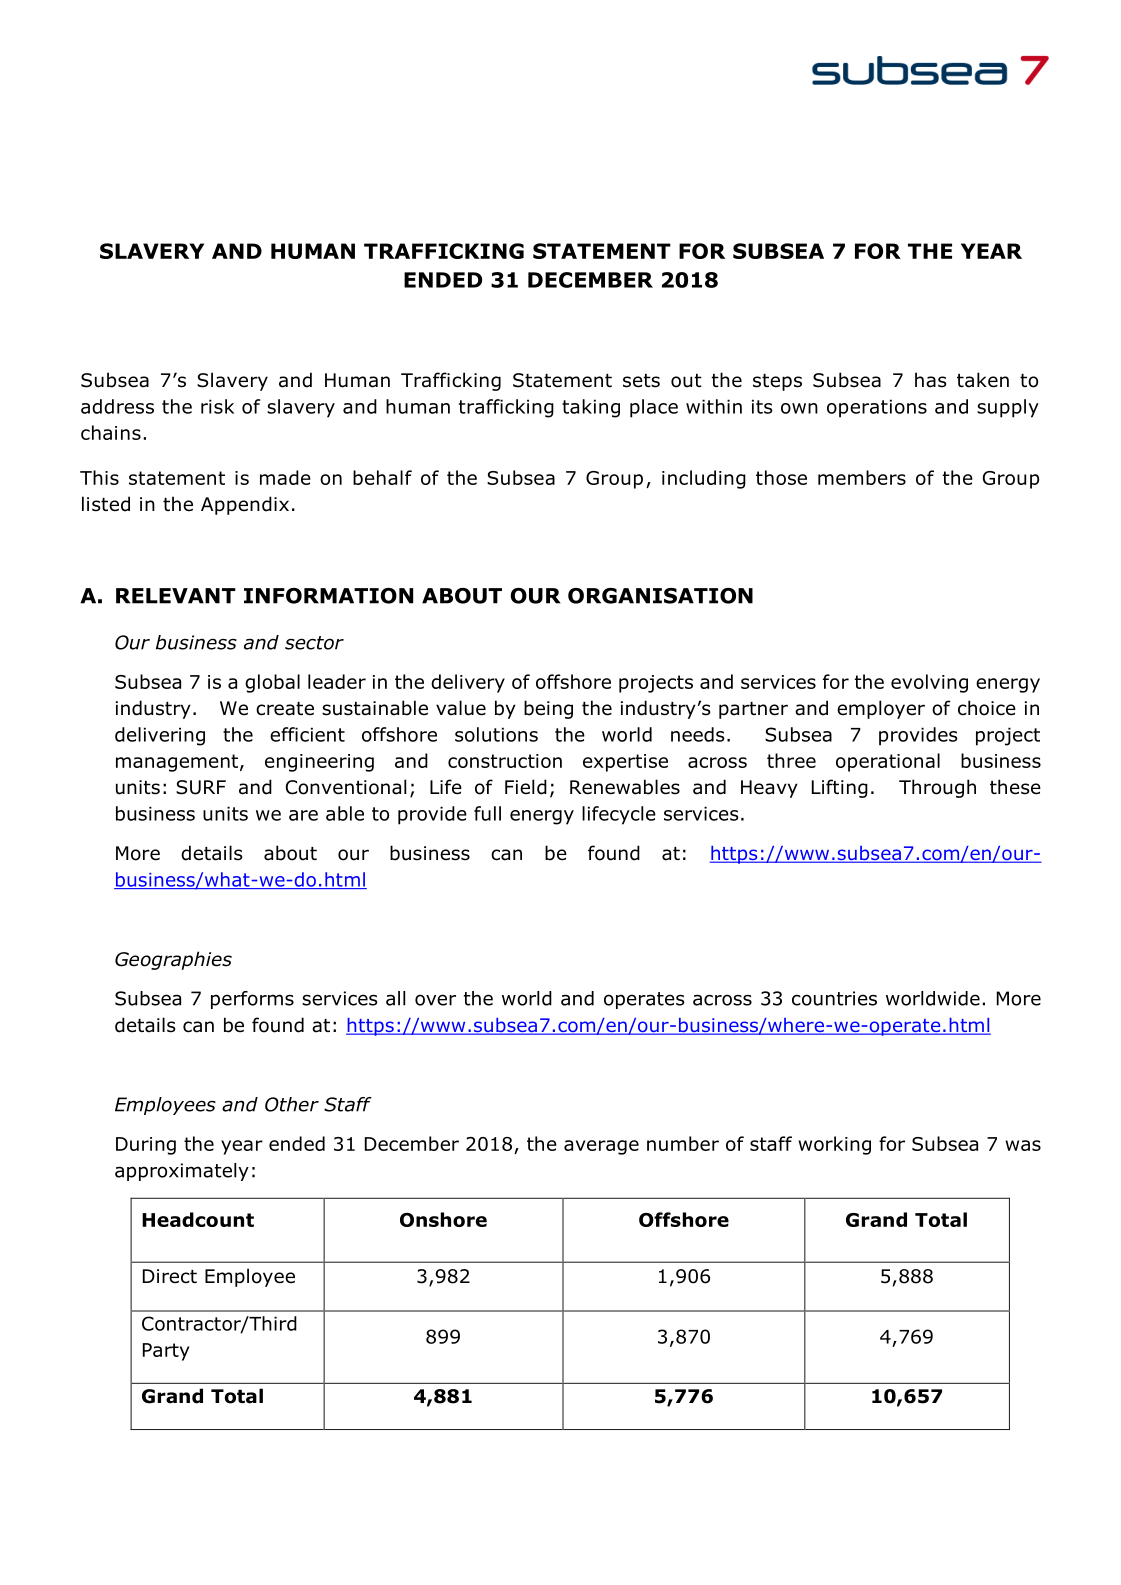 Image resolution: width=1121 pixels, height=1585 pixels. I want to click on employer, so click(881, 709).
